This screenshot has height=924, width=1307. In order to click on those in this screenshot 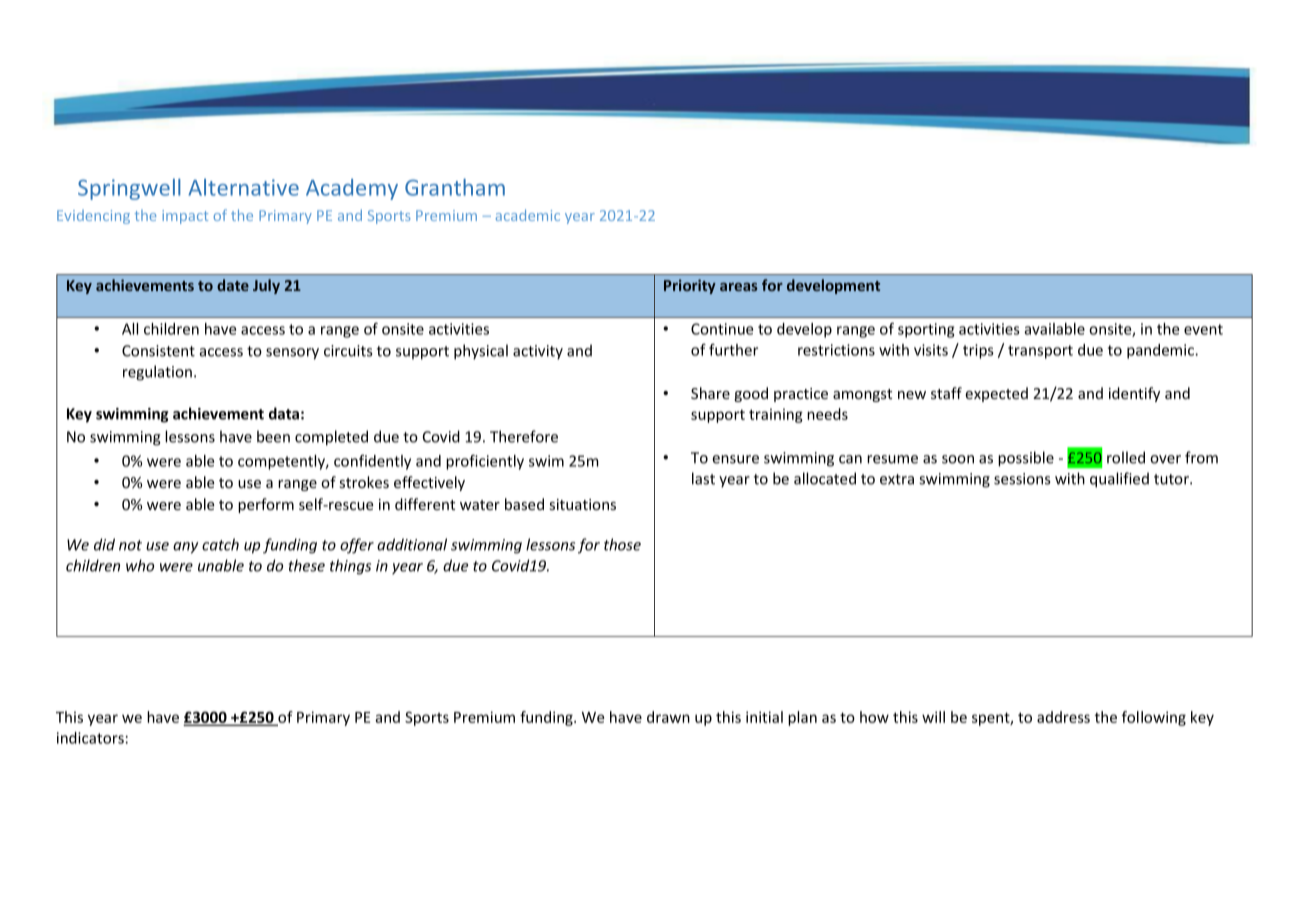, I will do `click(622, 544)`.
